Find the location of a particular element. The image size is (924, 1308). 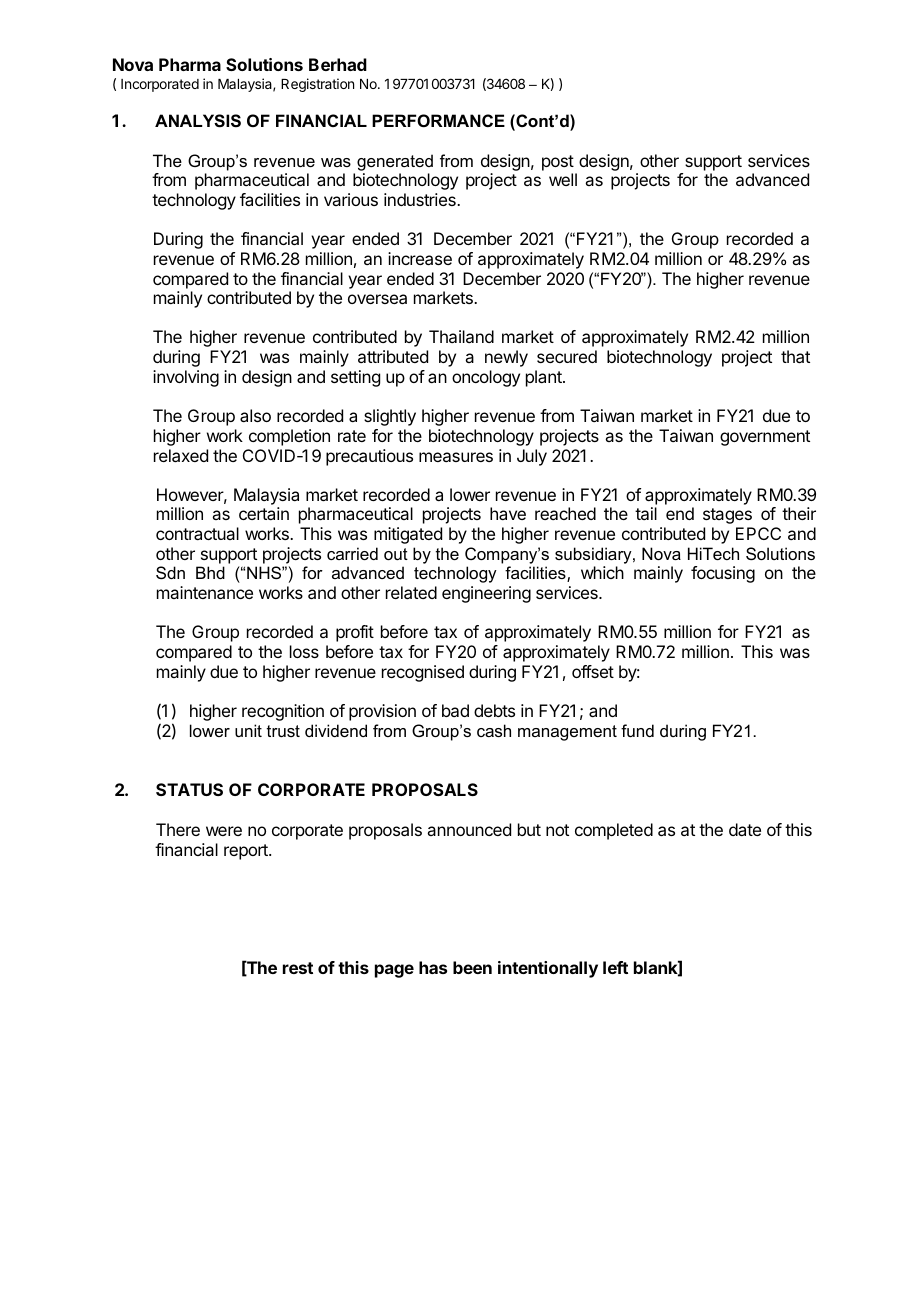

post is located at coordinates (558, 163).
